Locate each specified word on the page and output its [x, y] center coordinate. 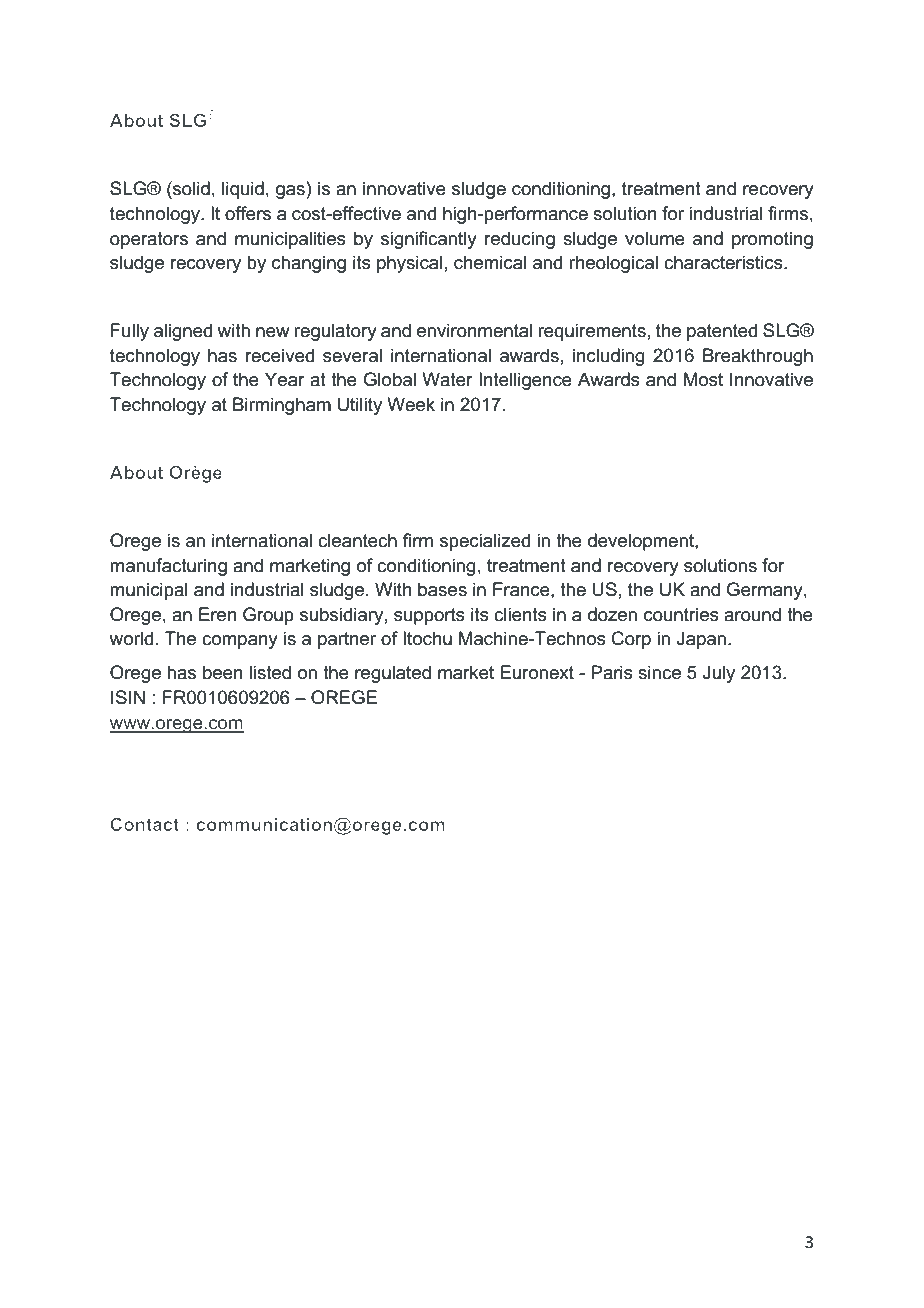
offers [248, 213]
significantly [429, 240]
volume [655, 238]
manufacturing [168, 567]
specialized [485, 542]
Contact [144, 824]
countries [681, 614]
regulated [393, 674]
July [719, 674]
